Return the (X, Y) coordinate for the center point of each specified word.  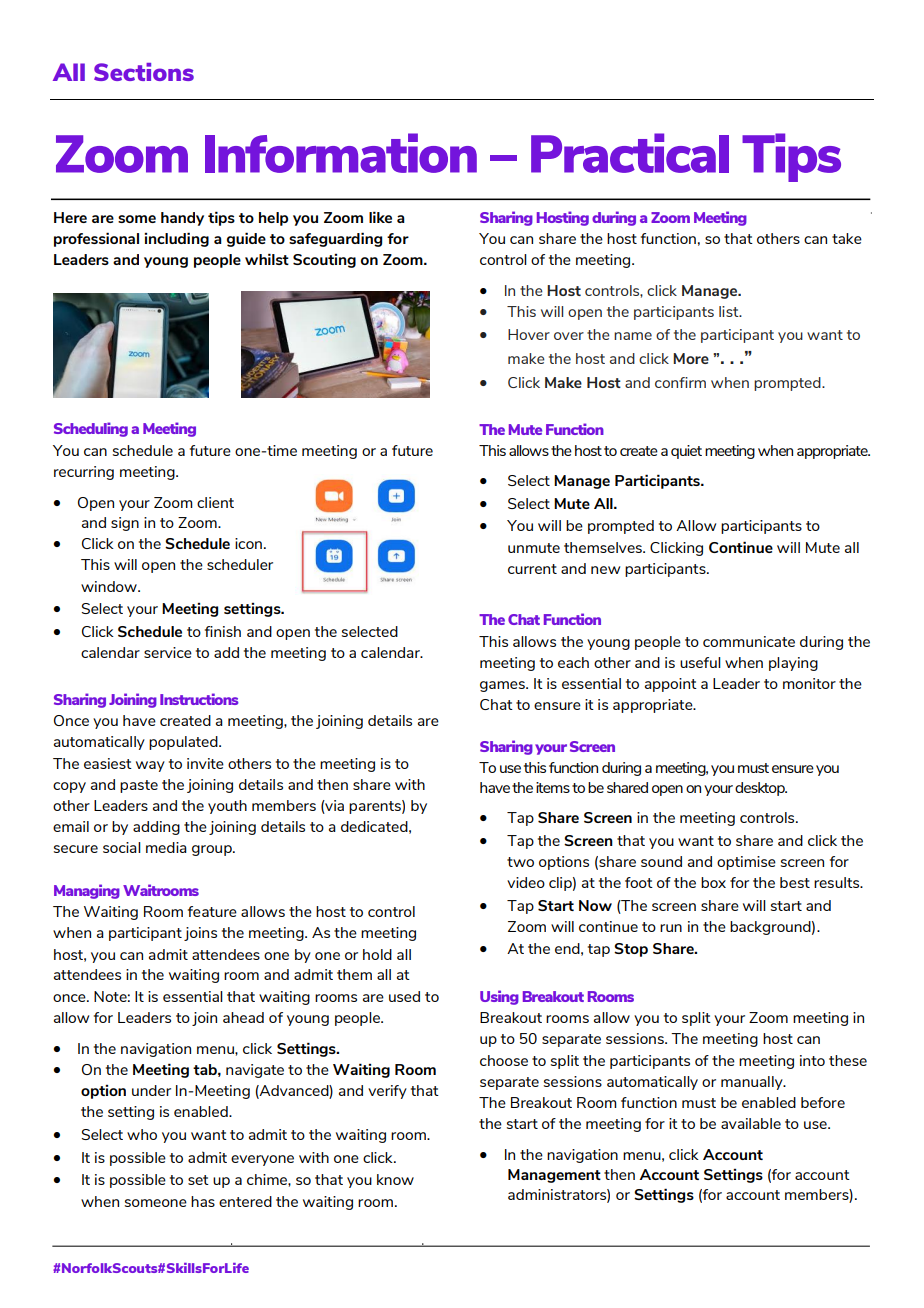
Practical (630, 153)
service (168, 652)
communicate (749, 641)
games (503, 686)
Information (341, 153)
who (142, 1134)
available (751, 1123)
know (395, 1179)
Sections (144, 72)
